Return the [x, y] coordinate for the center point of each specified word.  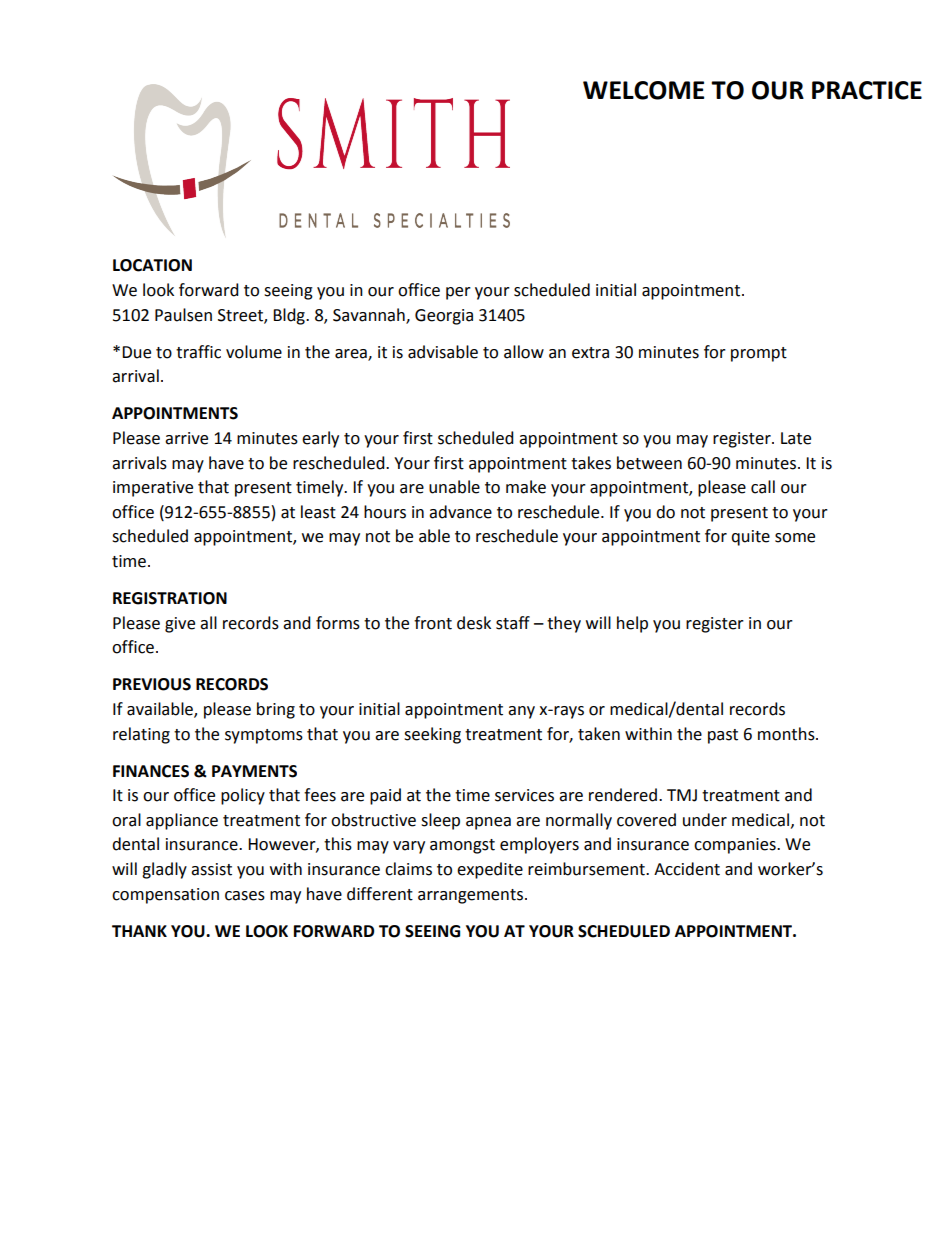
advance [460, 512]
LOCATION [152, 265]
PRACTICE [867, 90]
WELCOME [643, 90]
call [763, 487]
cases [245, 896]
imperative [153, 489]
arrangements [472, 896]
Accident [687, 869]
